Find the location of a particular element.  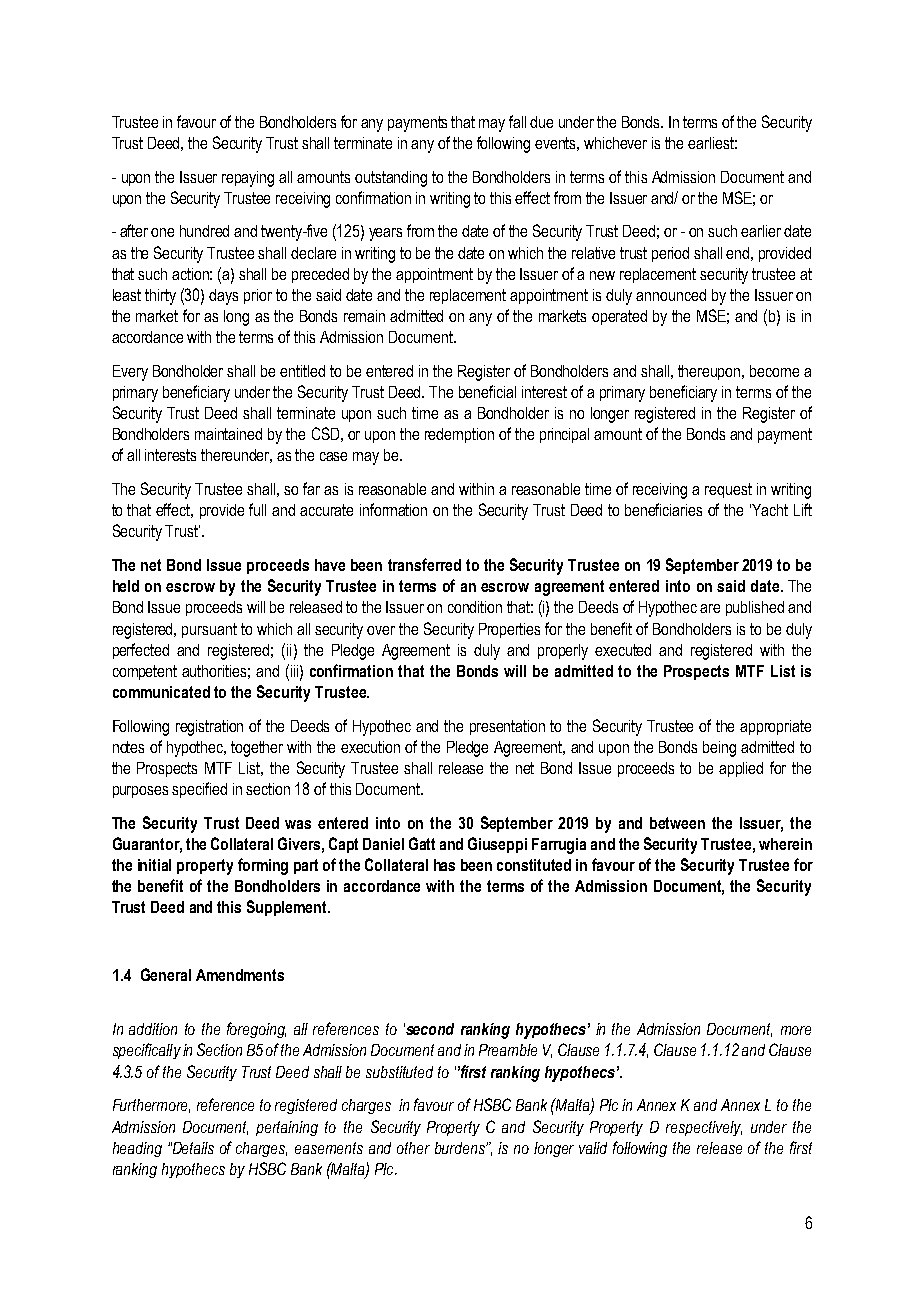

repaying is located at coordinates (248, 179).
